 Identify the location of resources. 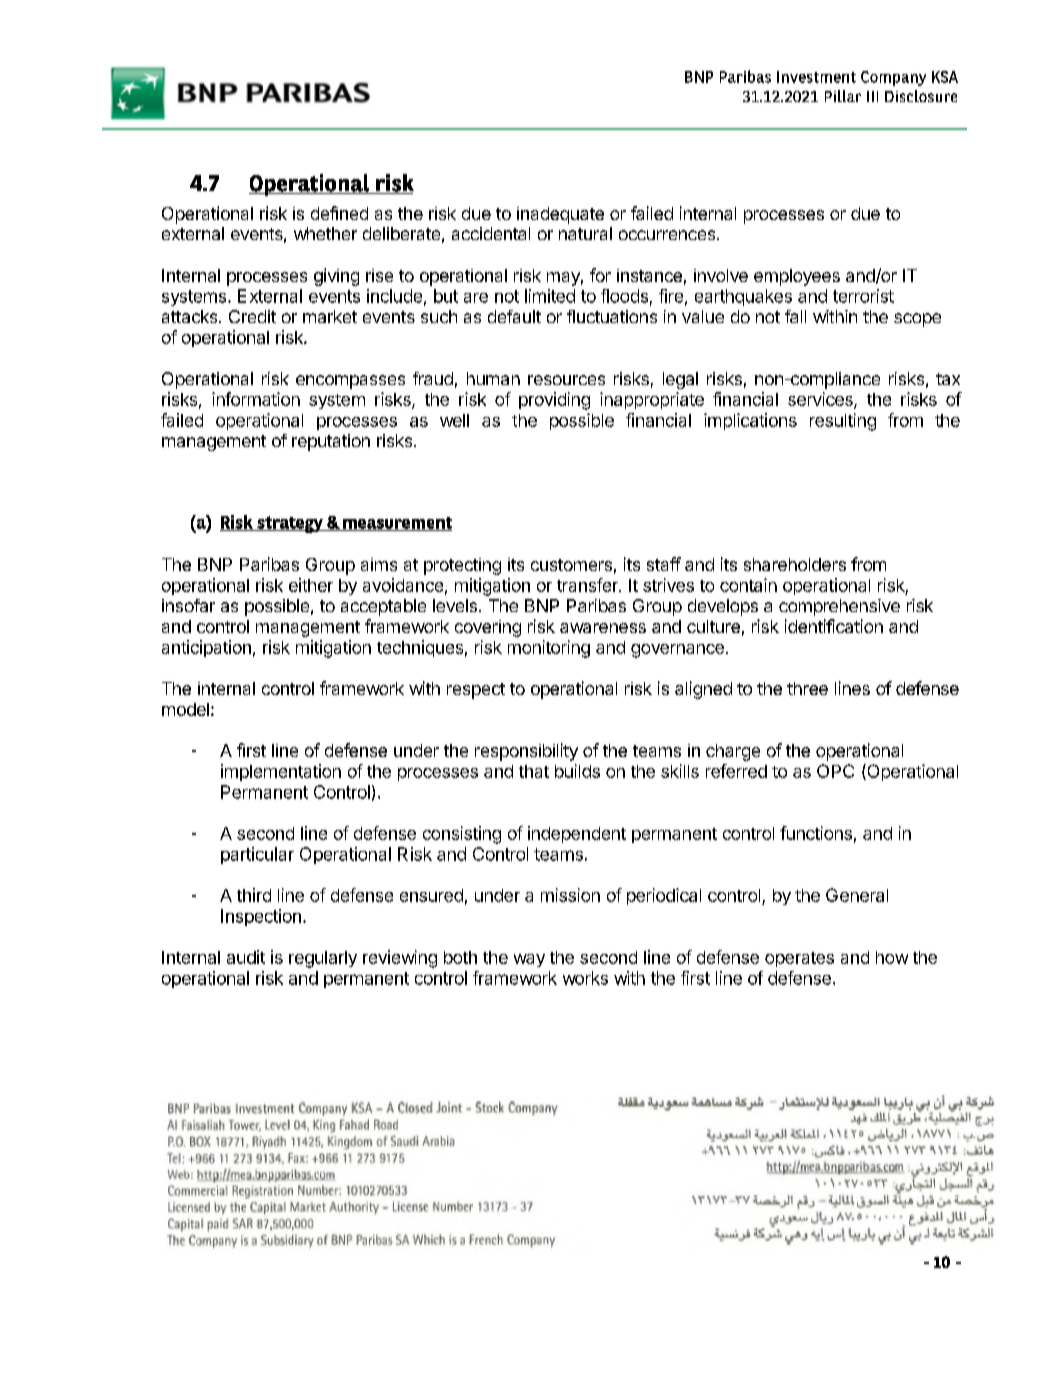
(566, 380).
